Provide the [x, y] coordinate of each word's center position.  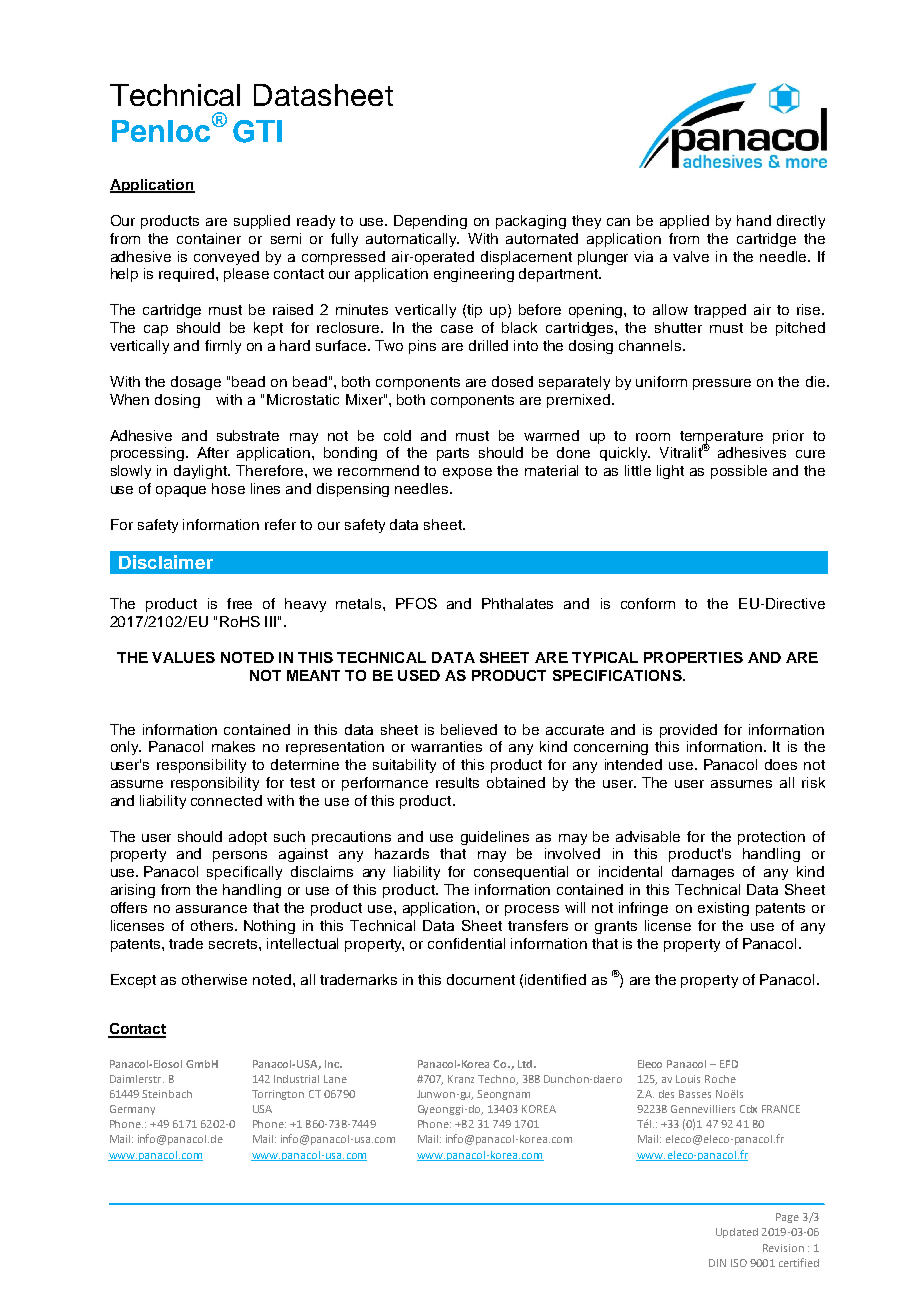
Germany [132, 1110]
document [481, 979]
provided [688, 731]
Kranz [461, 1079]
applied [684, 222]
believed [469, 729]
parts [453, 454]
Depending [430, 222]
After [213, 452]
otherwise [214, 979]
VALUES [183, 657]
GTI [257, 131]
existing [723, 909]
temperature [721, 438]
